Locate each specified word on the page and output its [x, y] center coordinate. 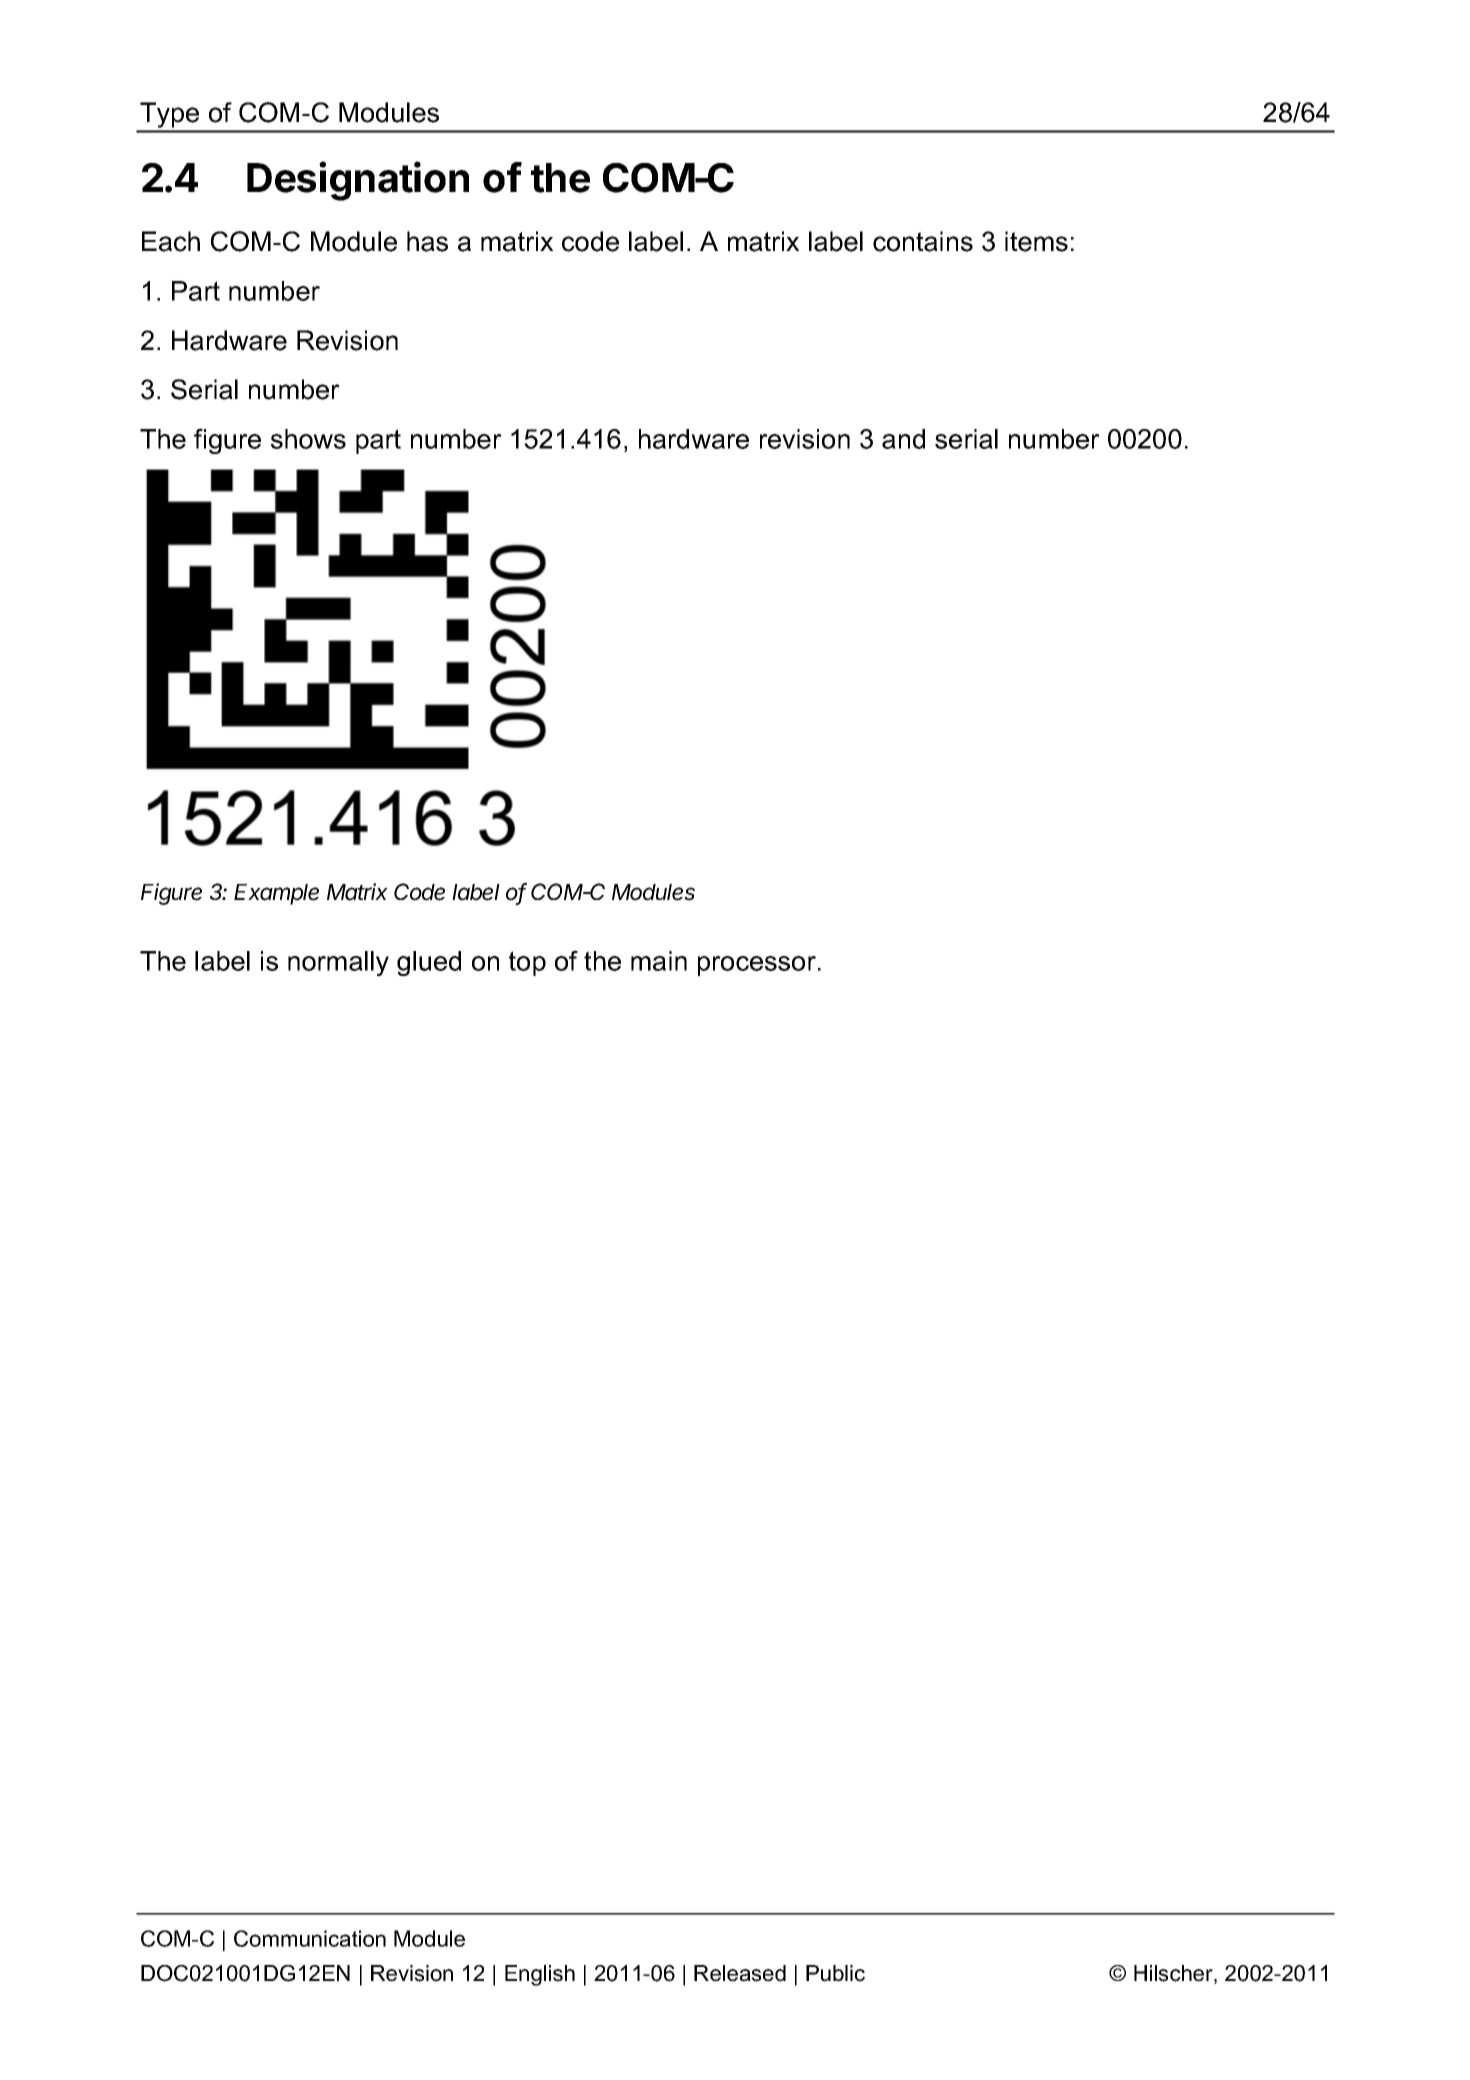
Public [835, 1973]
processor [757, 966]
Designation [358, 181]
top [527, 963]
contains [923, 241]
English [540, 1975]
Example [276, 894]
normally [338, 963]
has [427, 241]
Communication [310, 1938]
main [659, 961]
